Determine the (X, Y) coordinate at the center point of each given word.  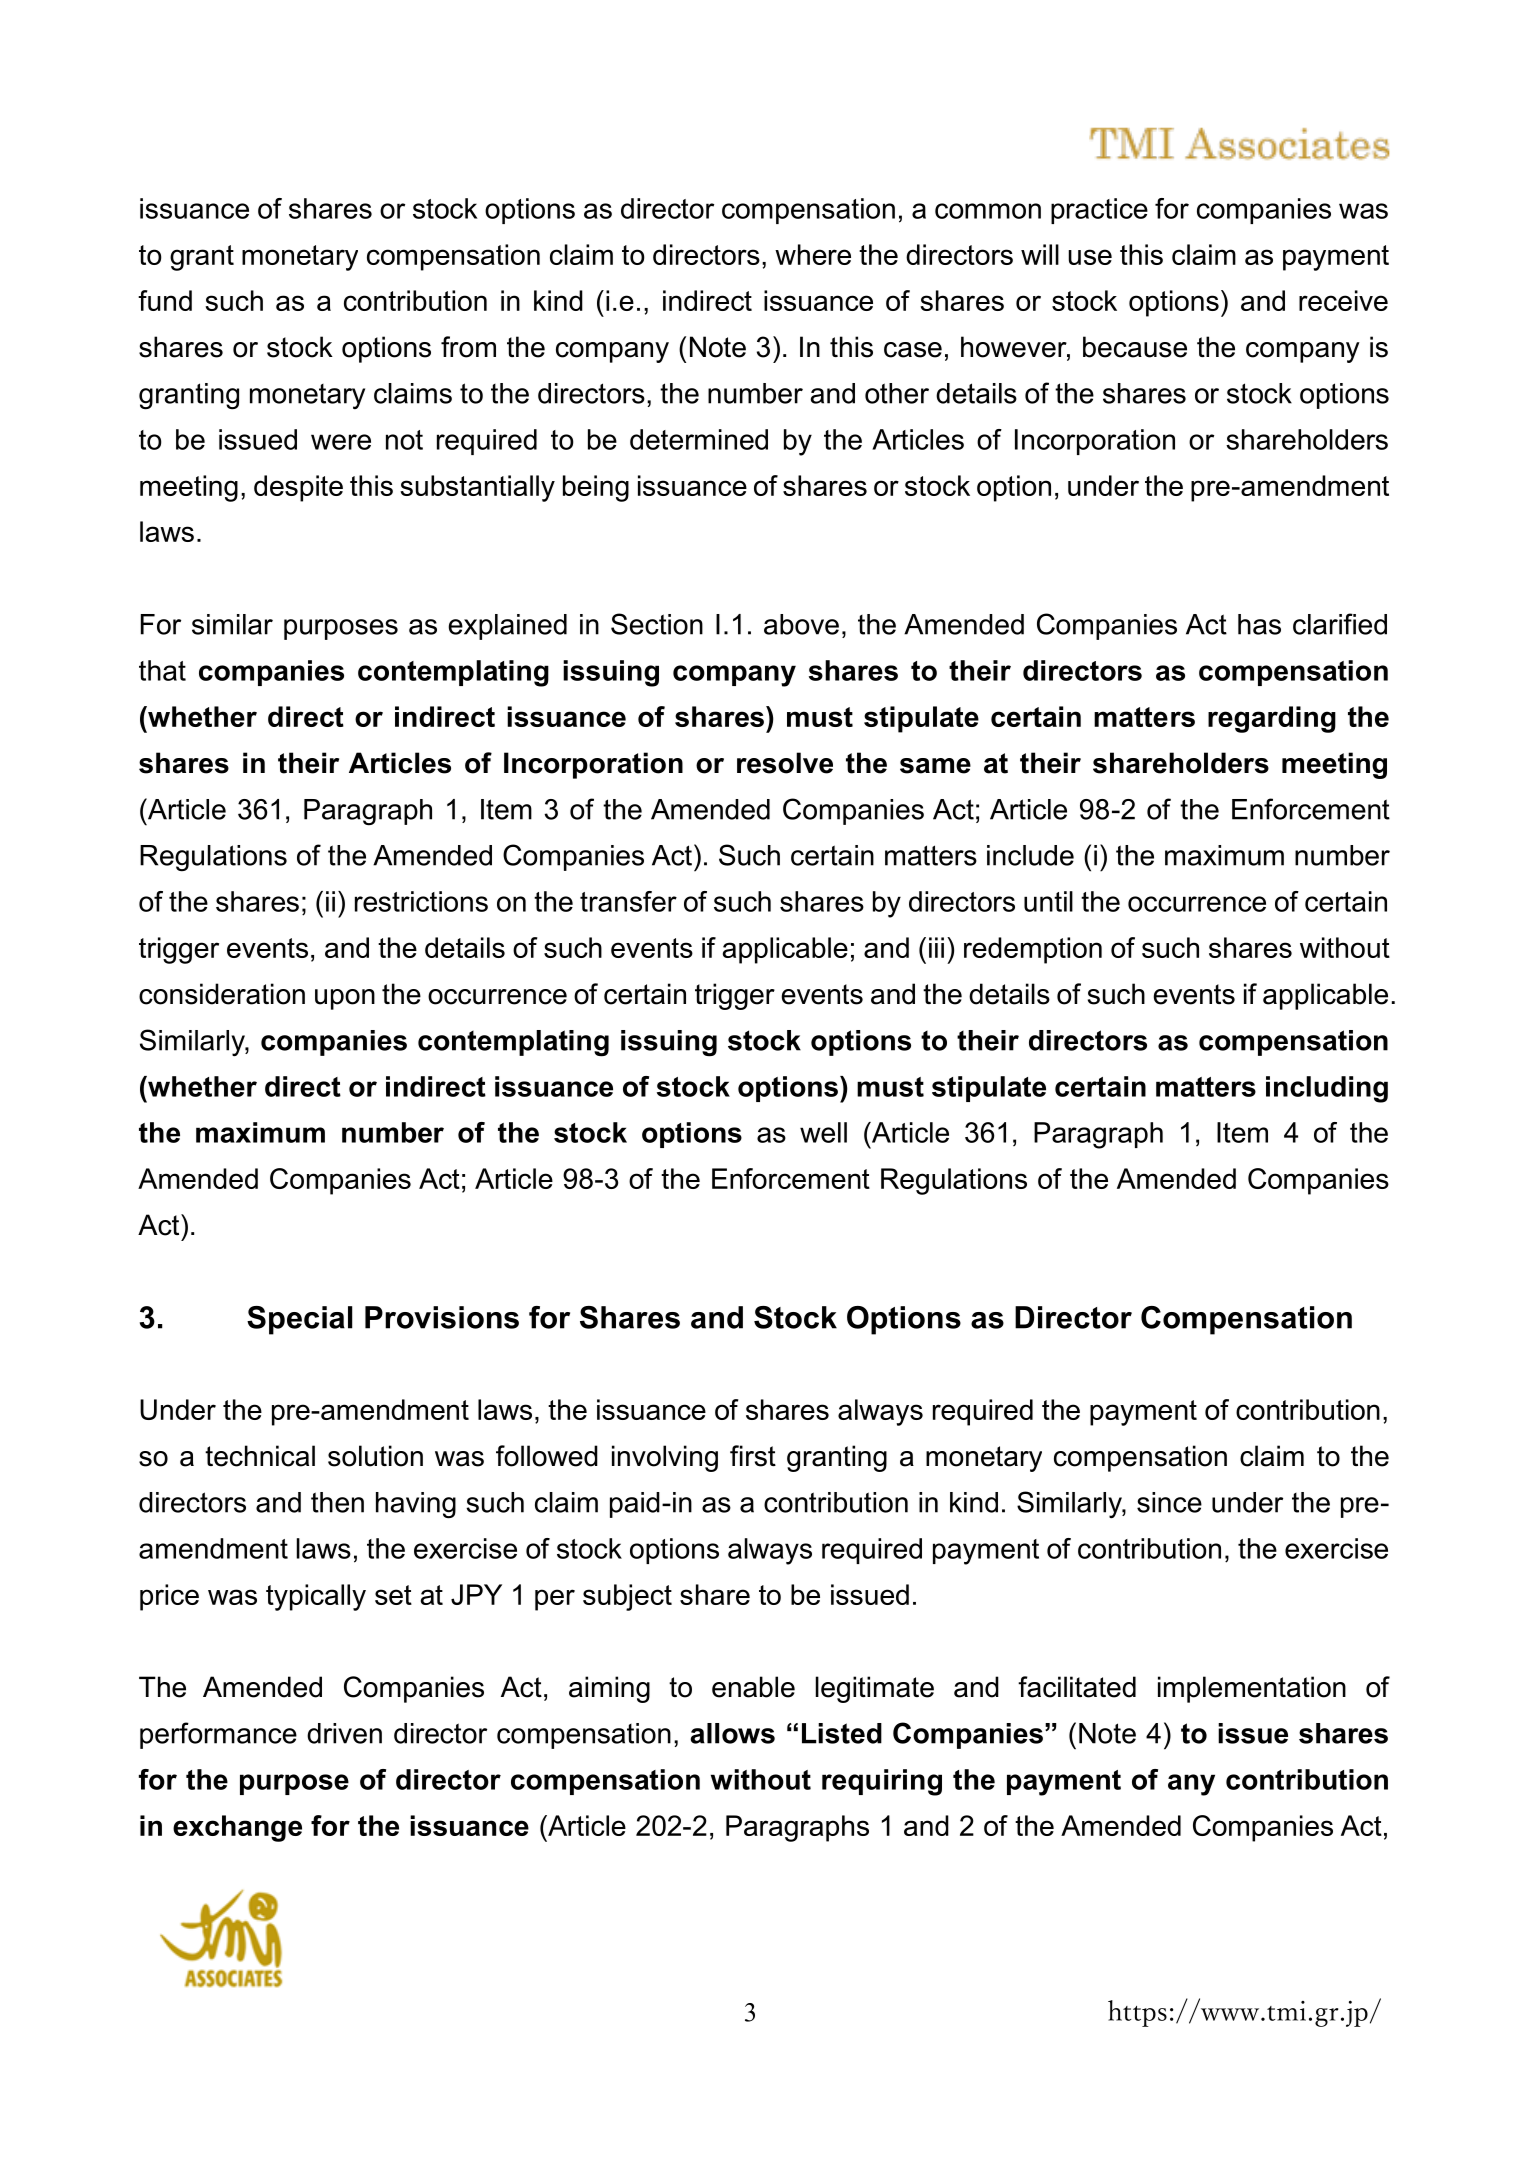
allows (732, 1733)
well (823, 1132)
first (753, 1456)
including (1327, 1089)
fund (165, 300)
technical (260, 1456)
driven (344, 1733)
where (813, 254)
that (162, 670)
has (1259, 624)
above (801, 624)
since (1169, 1502)
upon (345, 999)
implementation (1252, 1689)
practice (1099, 211)
